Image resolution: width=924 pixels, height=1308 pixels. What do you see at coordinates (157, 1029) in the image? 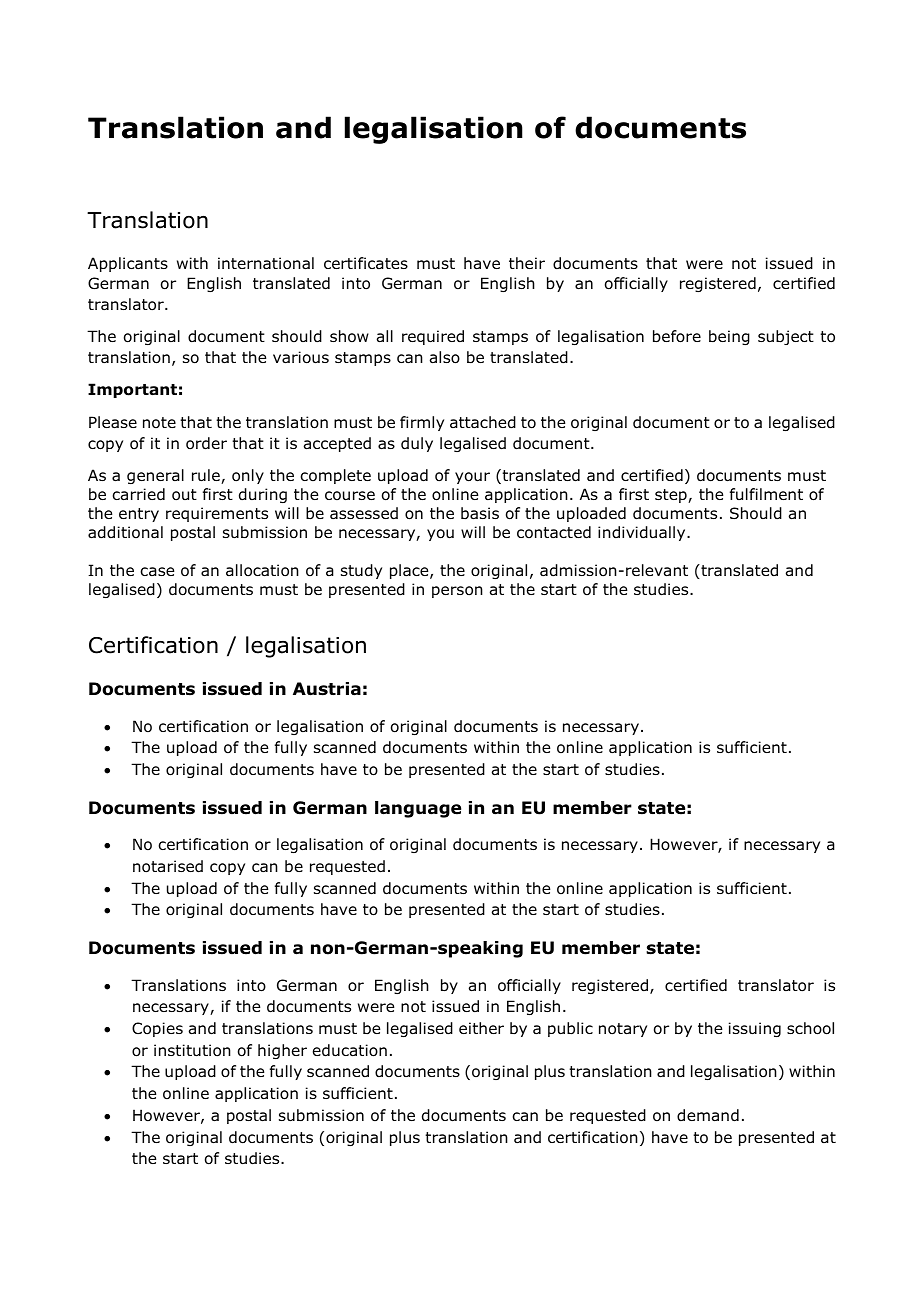
I see `Copies` at bounding box center [157, 1029].
